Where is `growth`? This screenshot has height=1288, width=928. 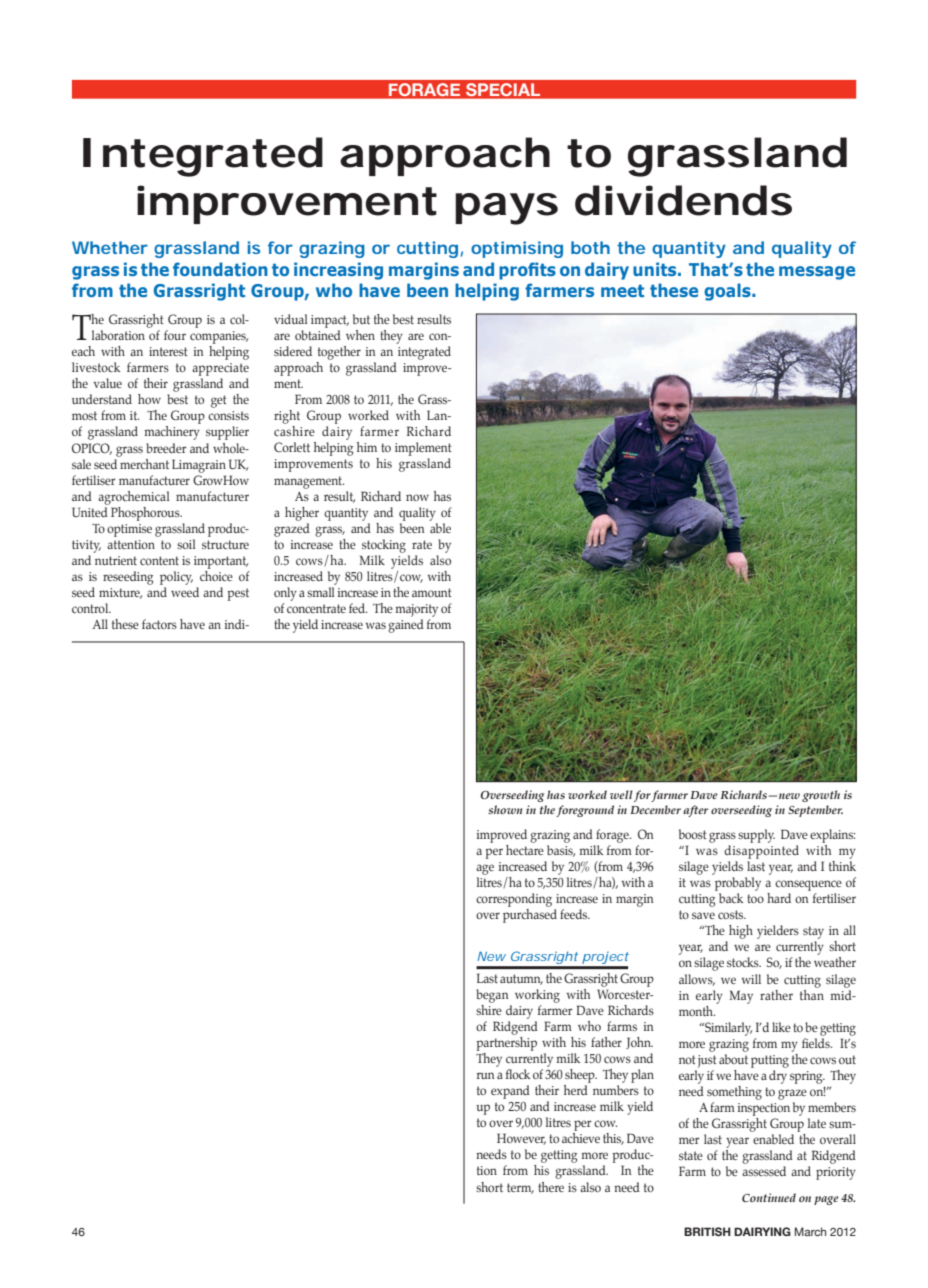 growth is located at coordinates (821, 796).
